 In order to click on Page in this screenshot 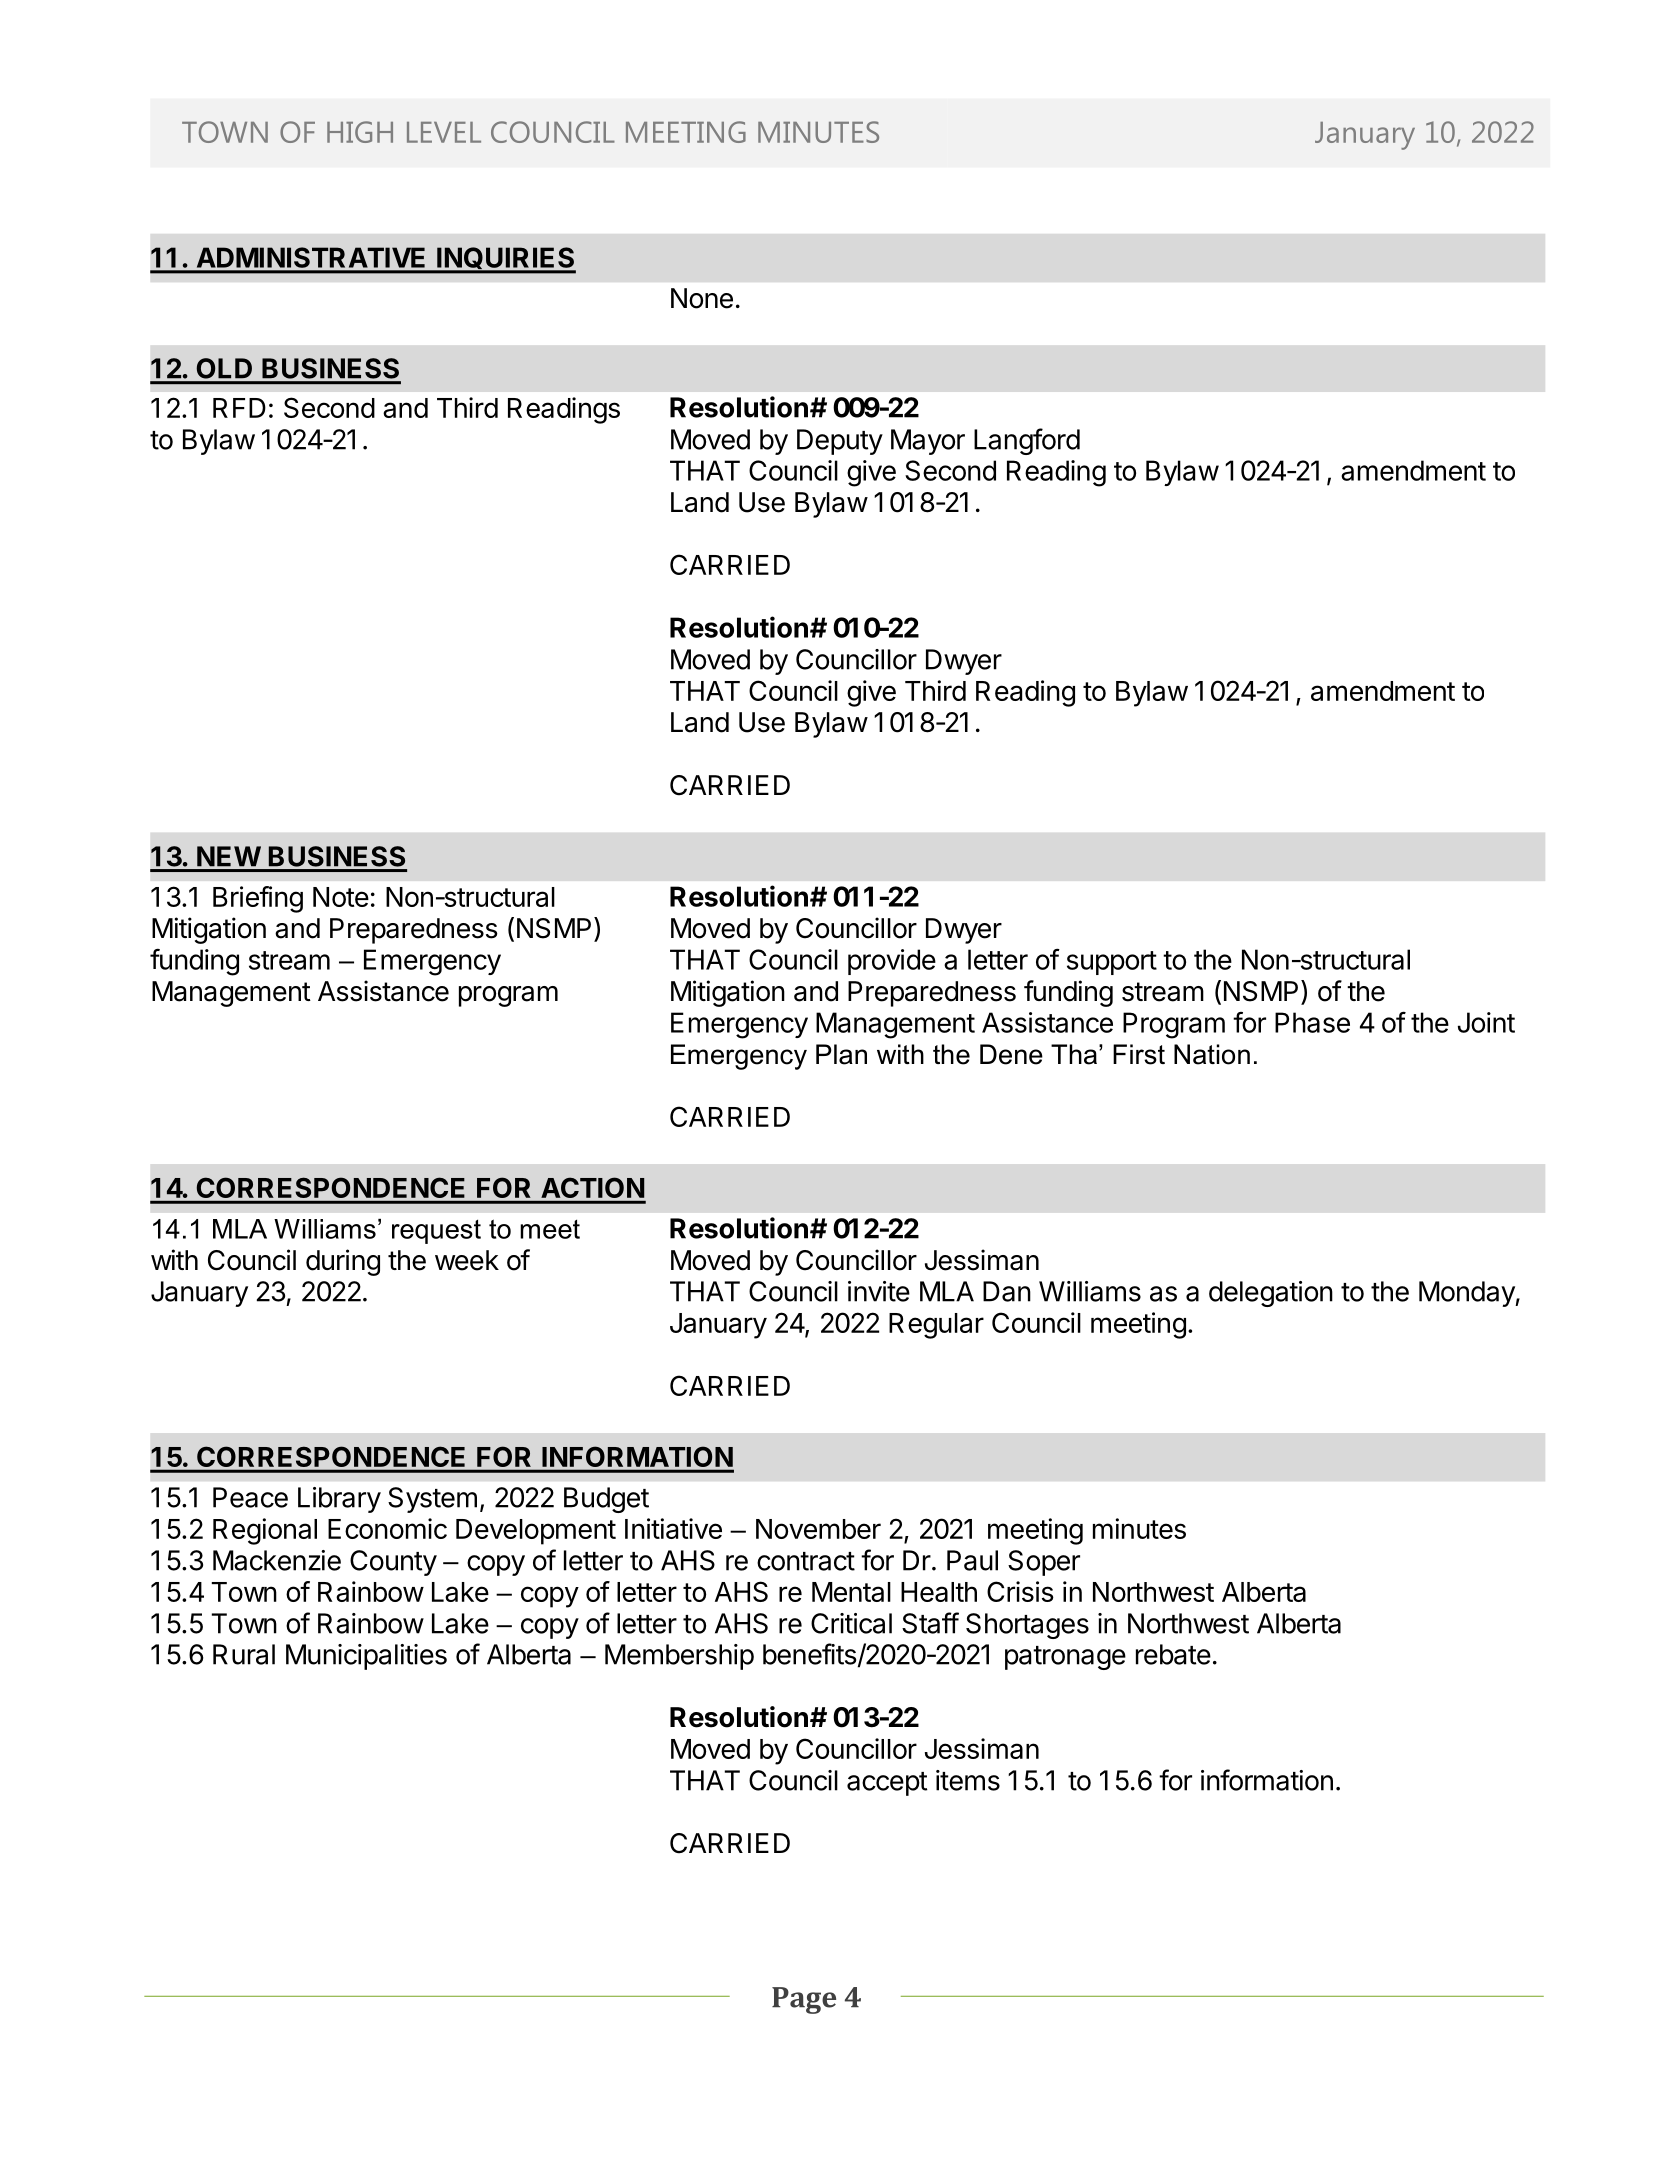, I will do `click(804, 2000)`.
